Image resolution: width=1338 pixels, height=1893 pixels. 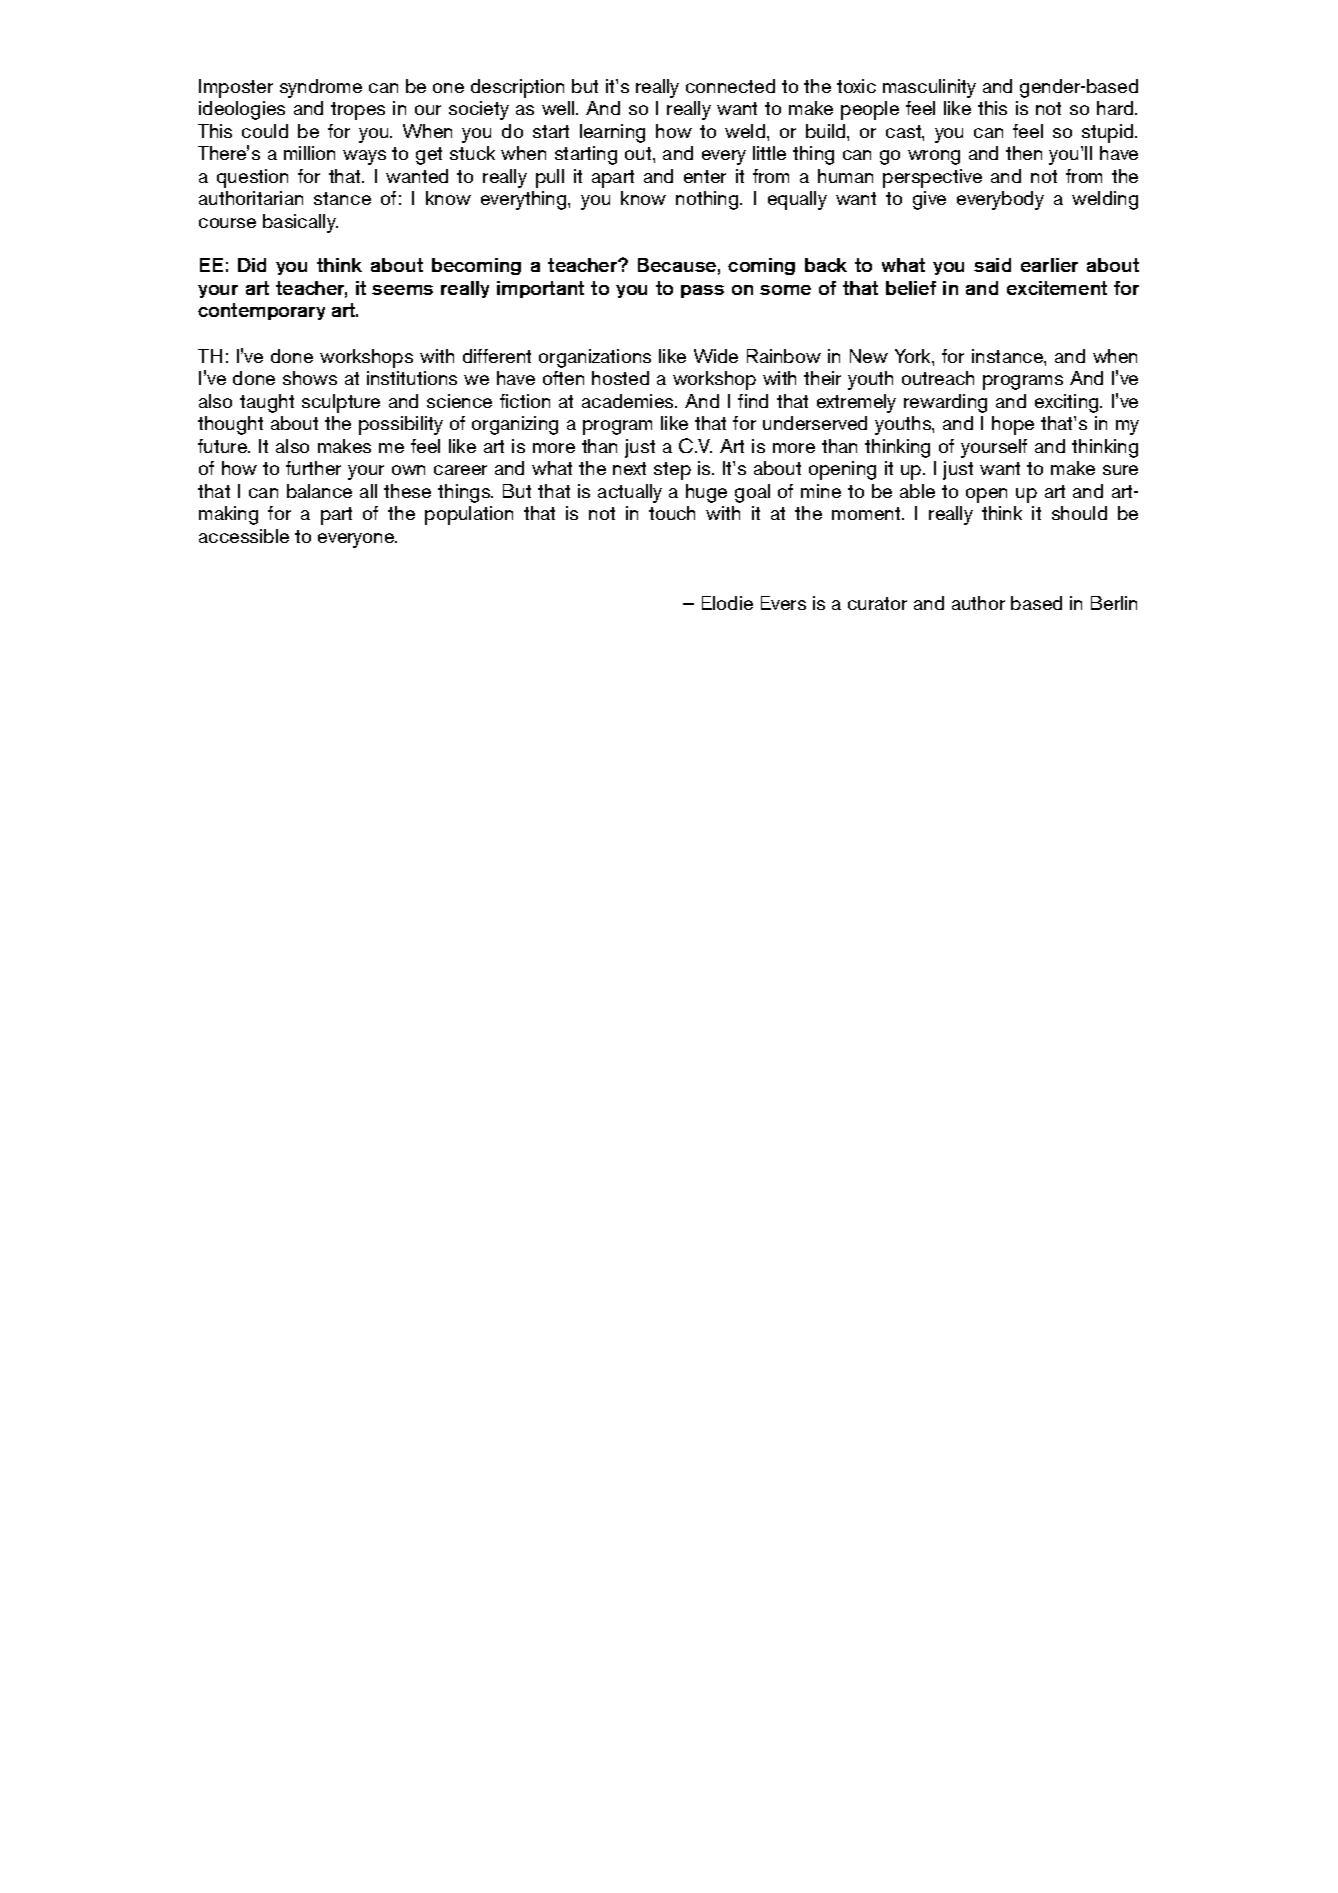 What do you see at coordinates (730, 86) in the screenshot?
I see `connected` at bounding box center [730, 86].
